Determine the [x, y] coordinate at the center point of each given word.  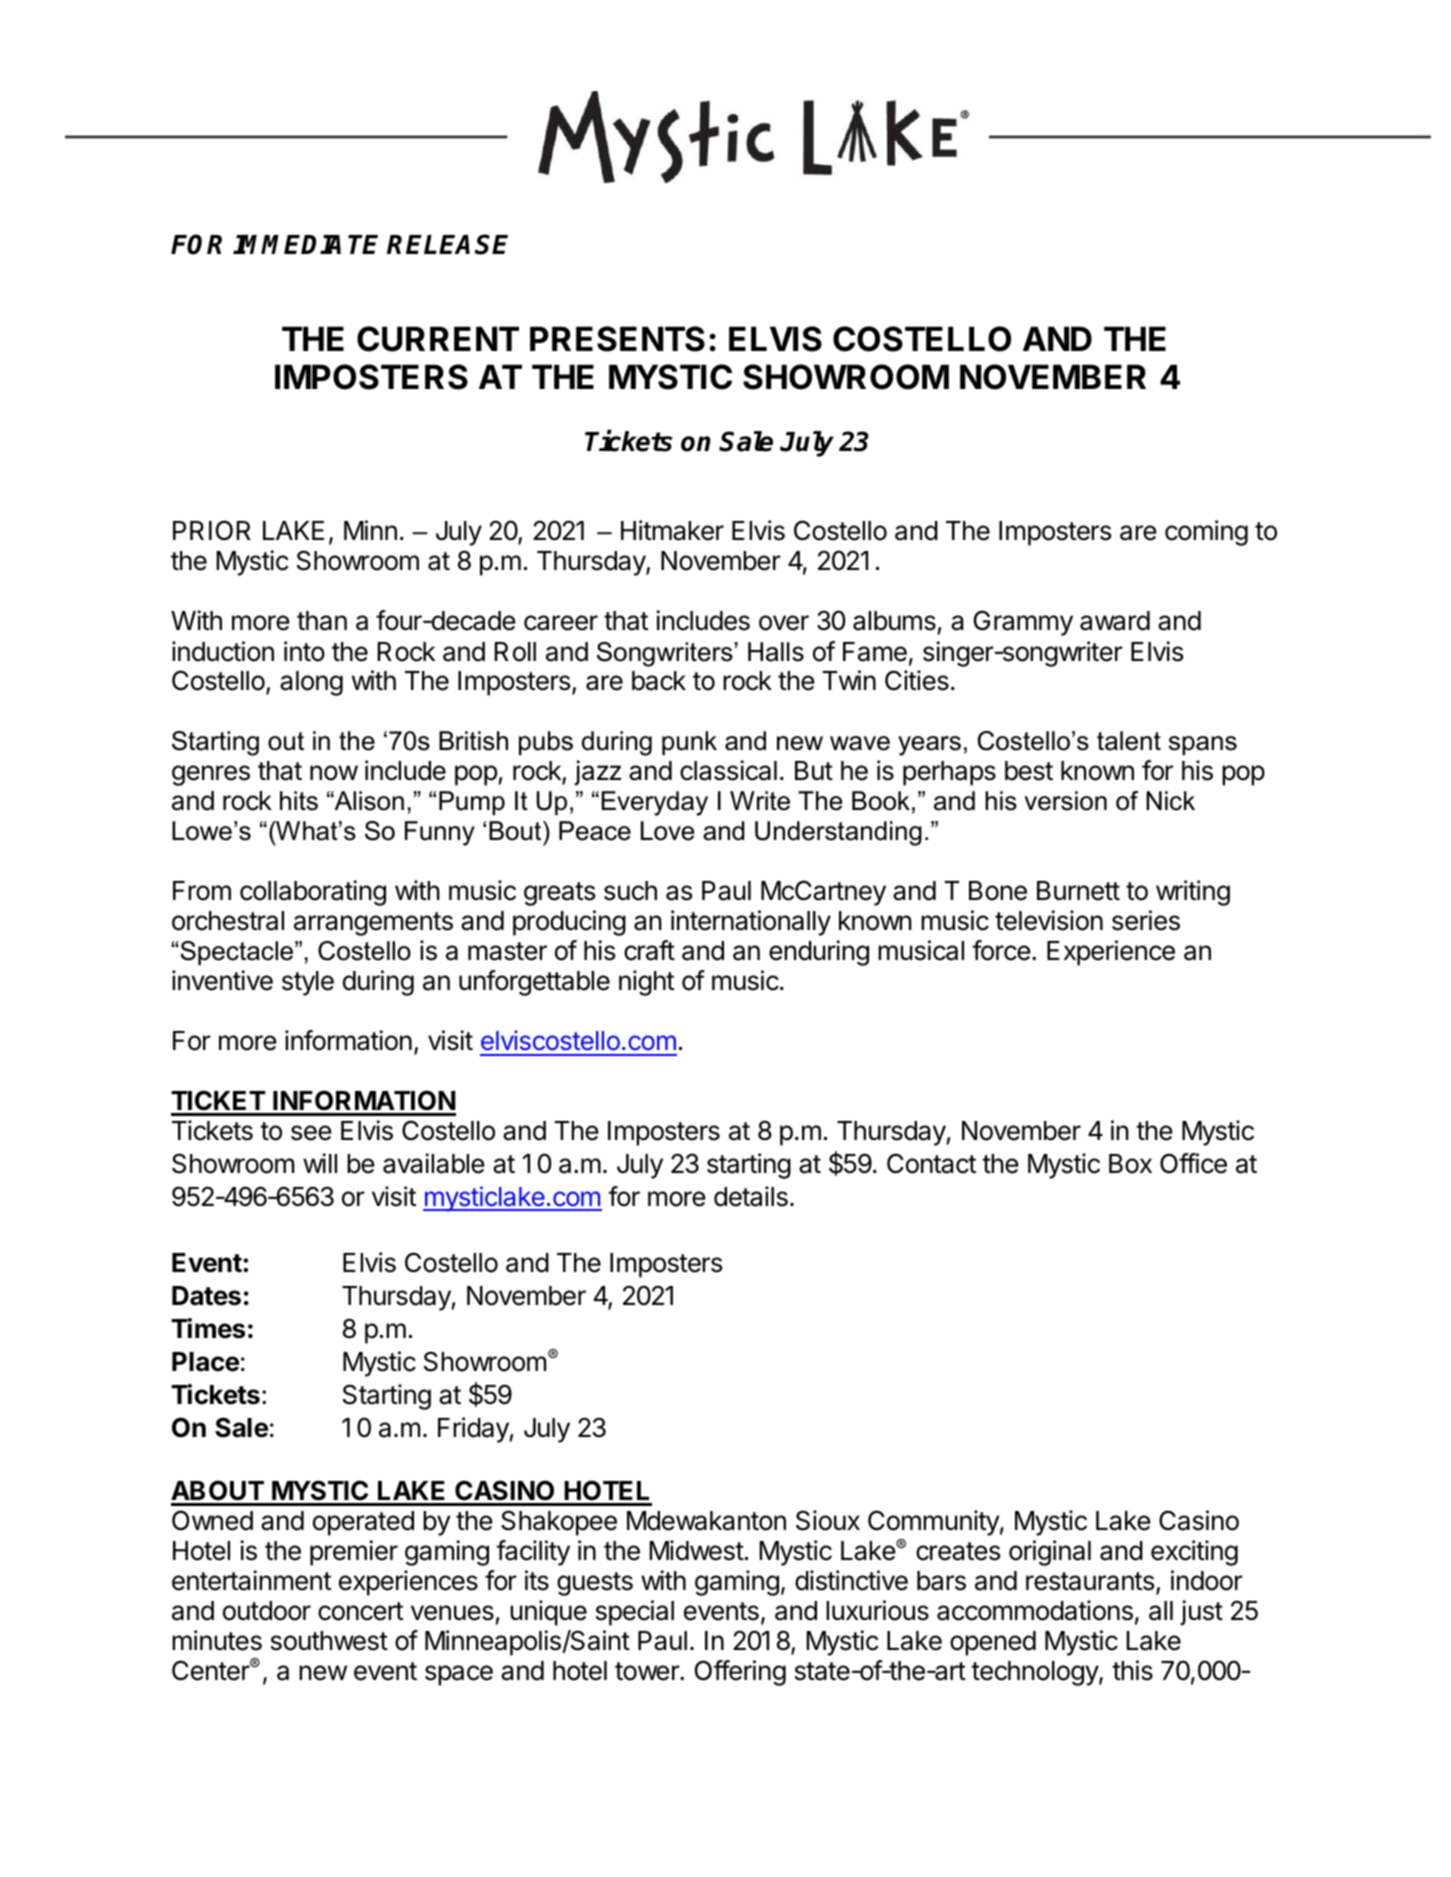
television [1049, 920]
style [308, 983]
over [784, 623]
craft [649, 950]
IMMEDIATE [305, 244]
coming [1206, 533]
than [322, 621]
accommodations [1035, 1610]
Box [1130, 1164]
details [751, 1196]
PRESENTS [617, 339]
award [1115, 621]
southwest [329, 1641]
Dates [206, 1296]
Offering [740, 1673]
